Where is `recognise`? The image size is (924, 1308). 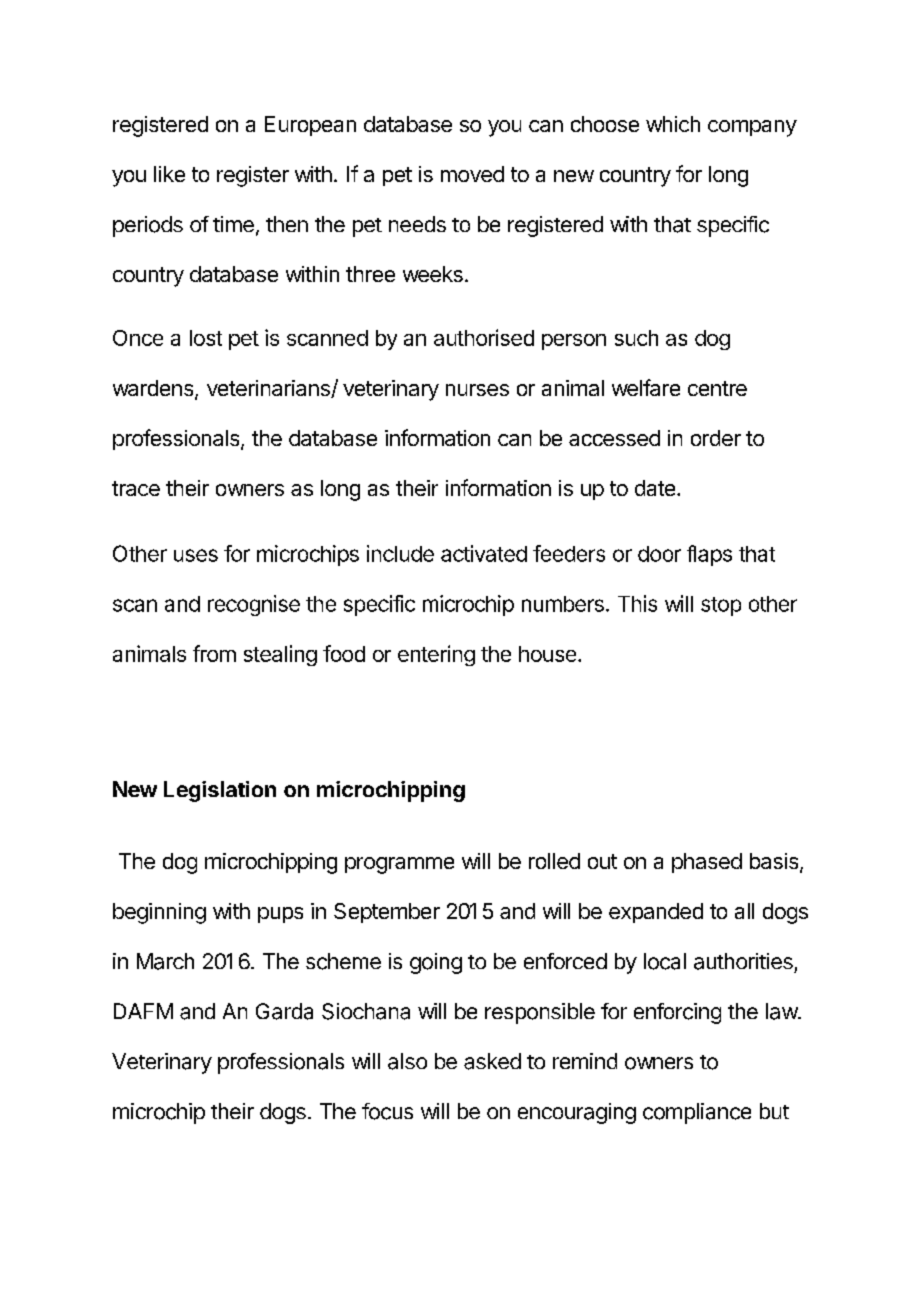 recognise is located at coordinates (254, 605).
